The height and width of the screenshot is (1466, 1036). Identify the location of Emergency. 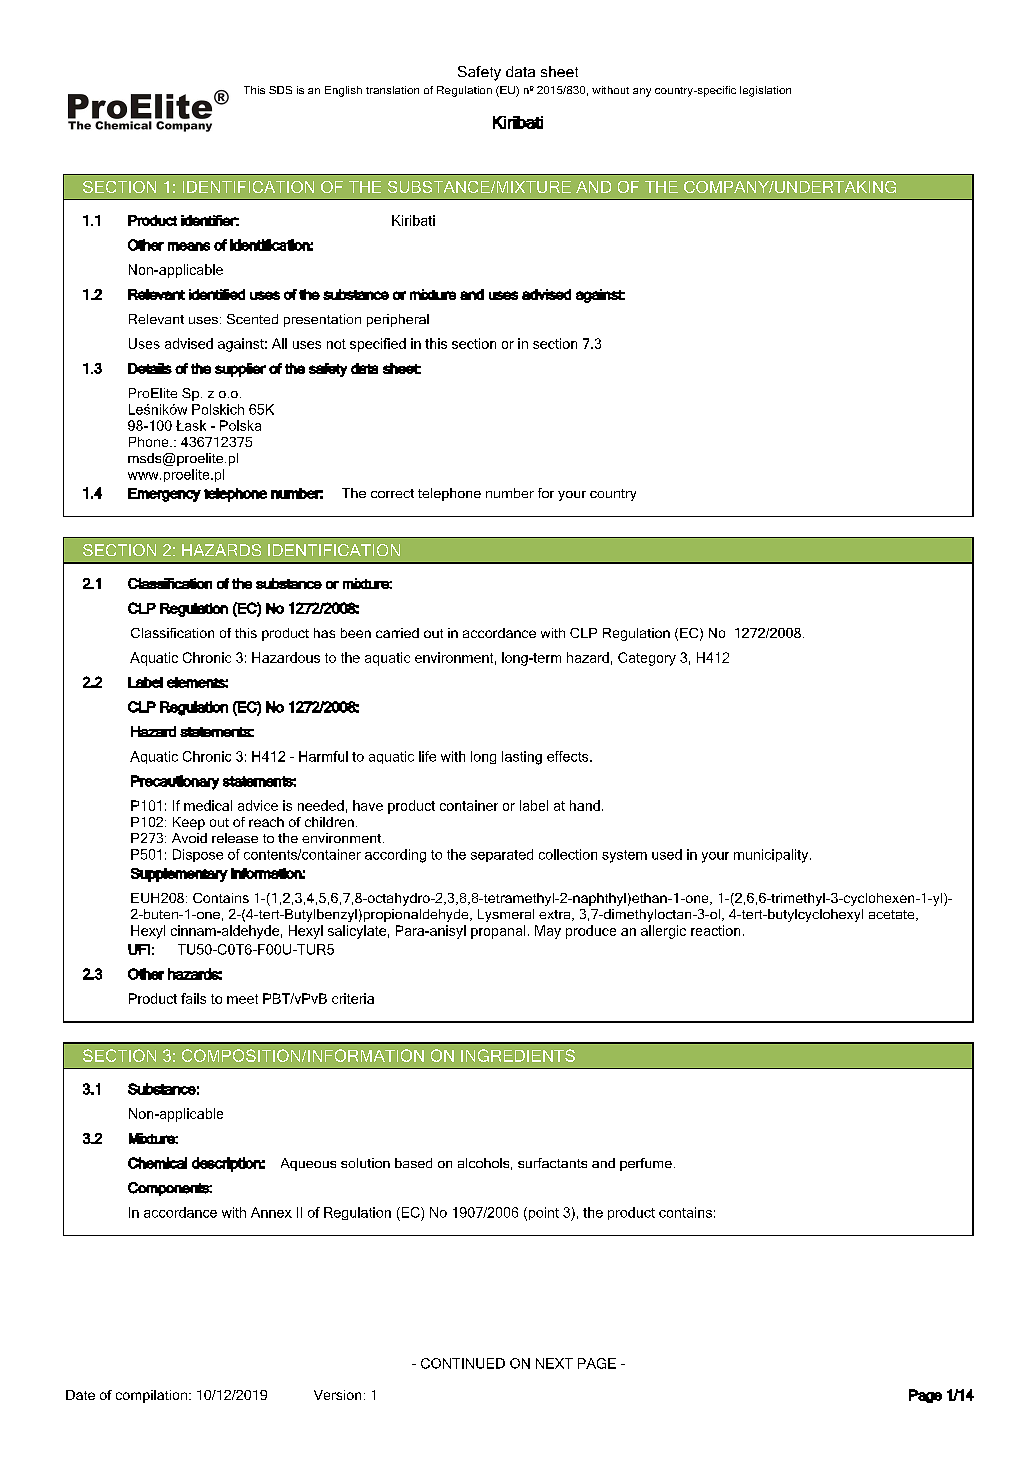
(164, 495).
